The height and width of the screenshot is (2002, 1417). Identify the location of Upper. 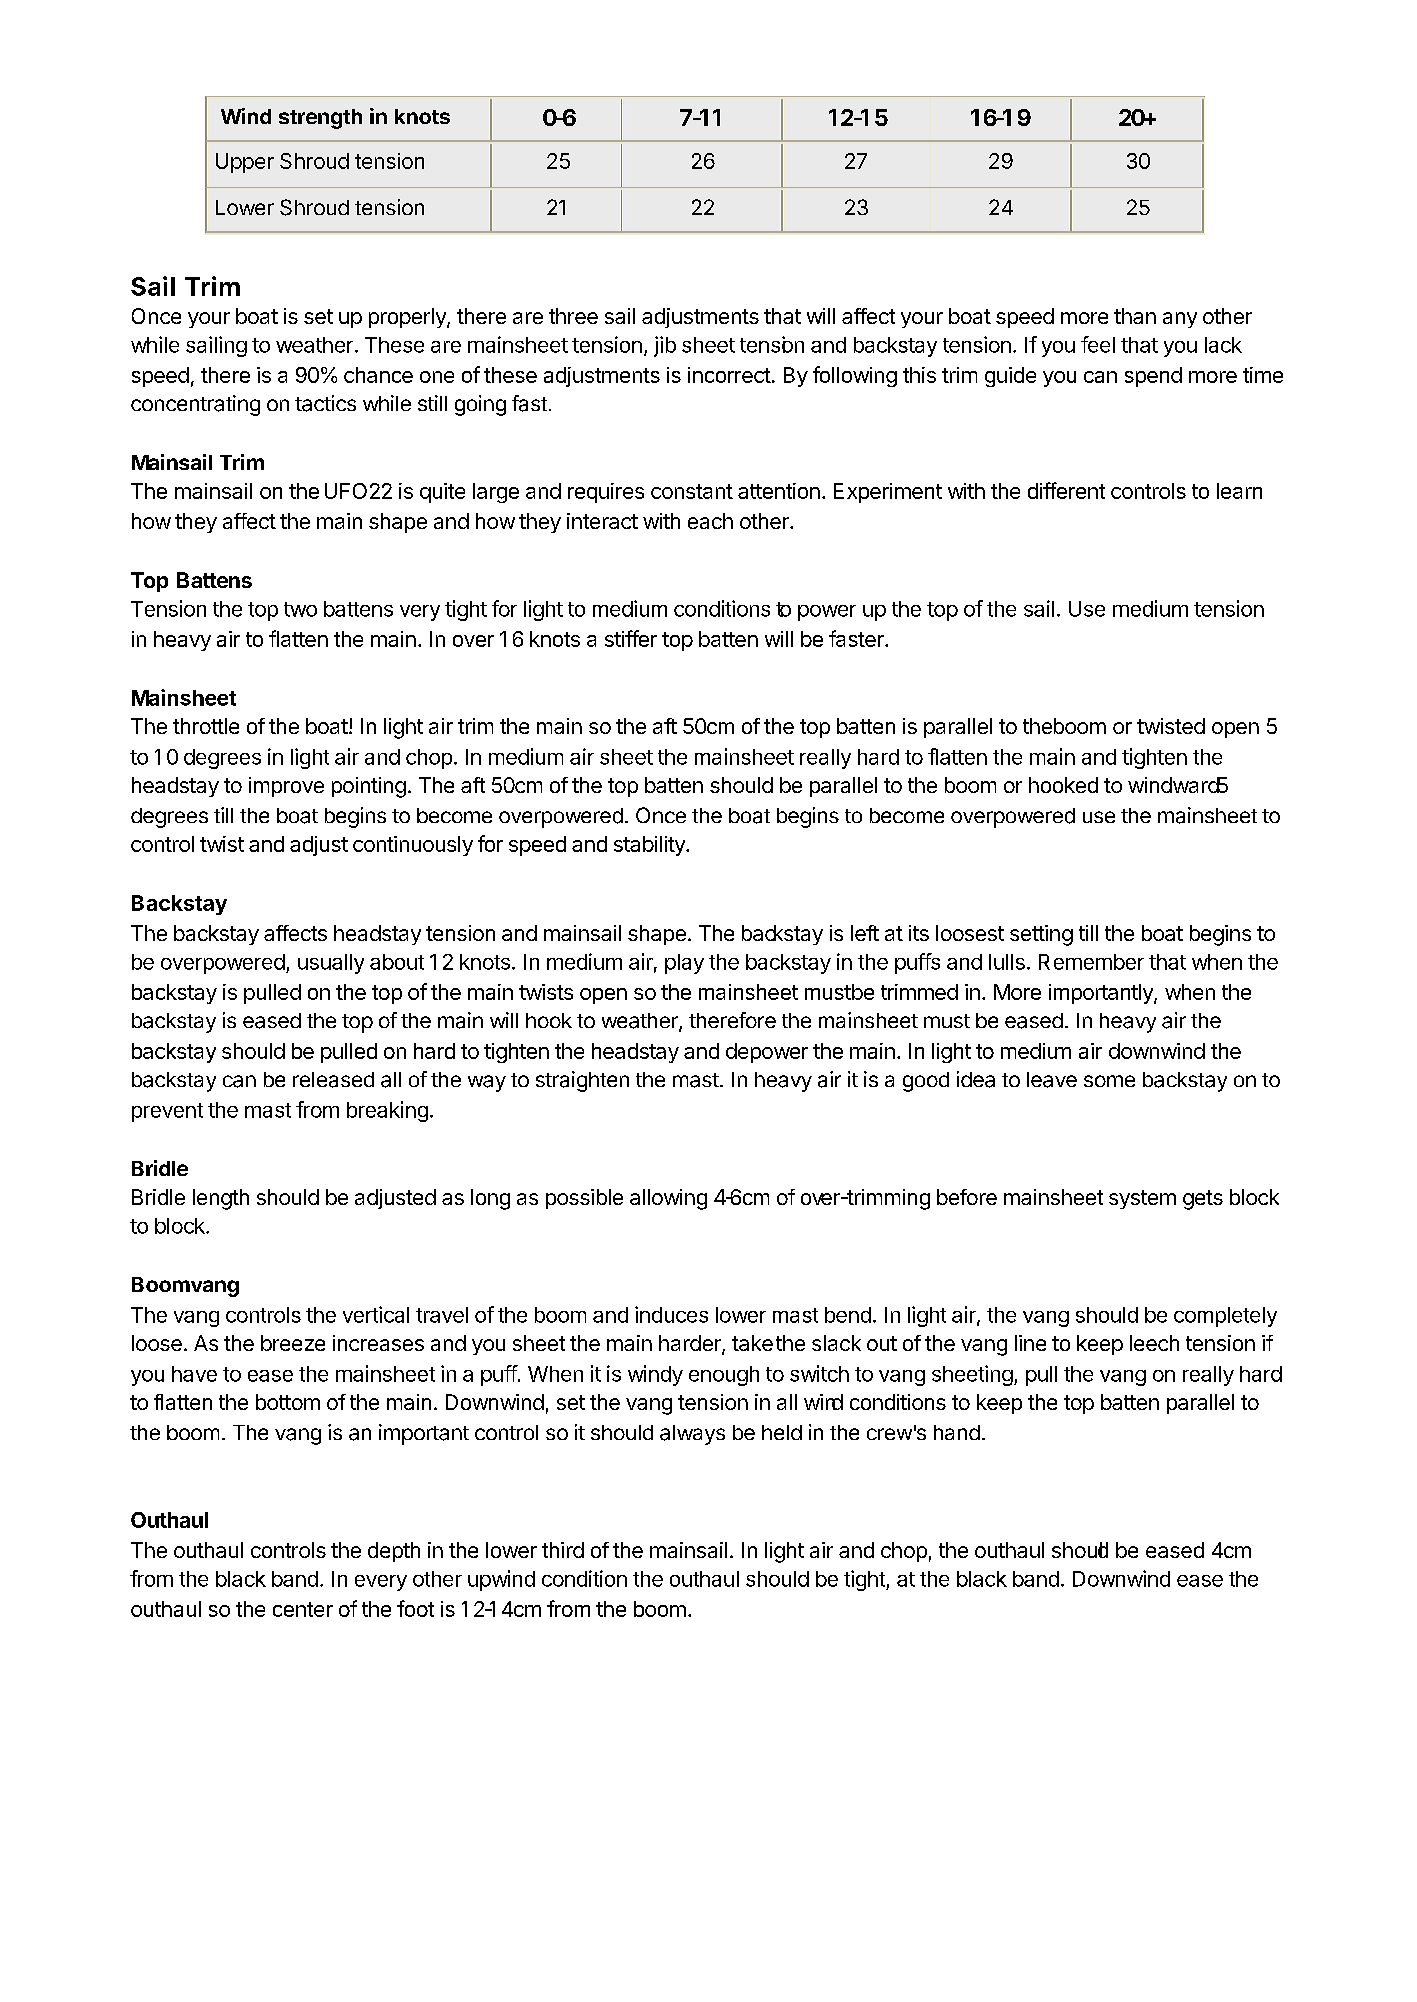
(245, 163).
